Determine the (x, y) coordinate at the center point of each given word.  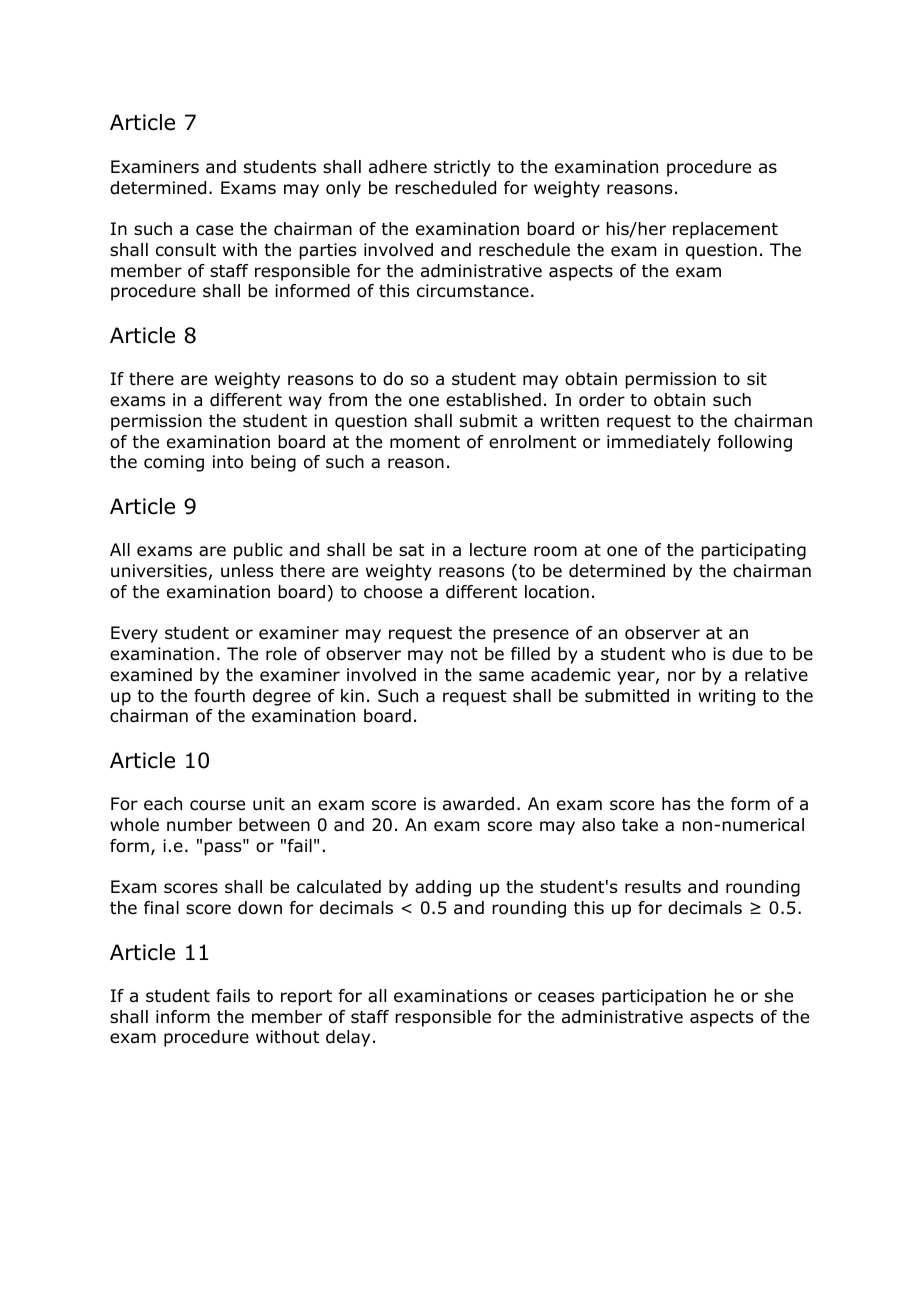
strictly (462, 168)
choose (393, 592)
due (747, 654)
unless (247, 571)
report (306, 998)
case (214, 230)
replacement (725, 230)
